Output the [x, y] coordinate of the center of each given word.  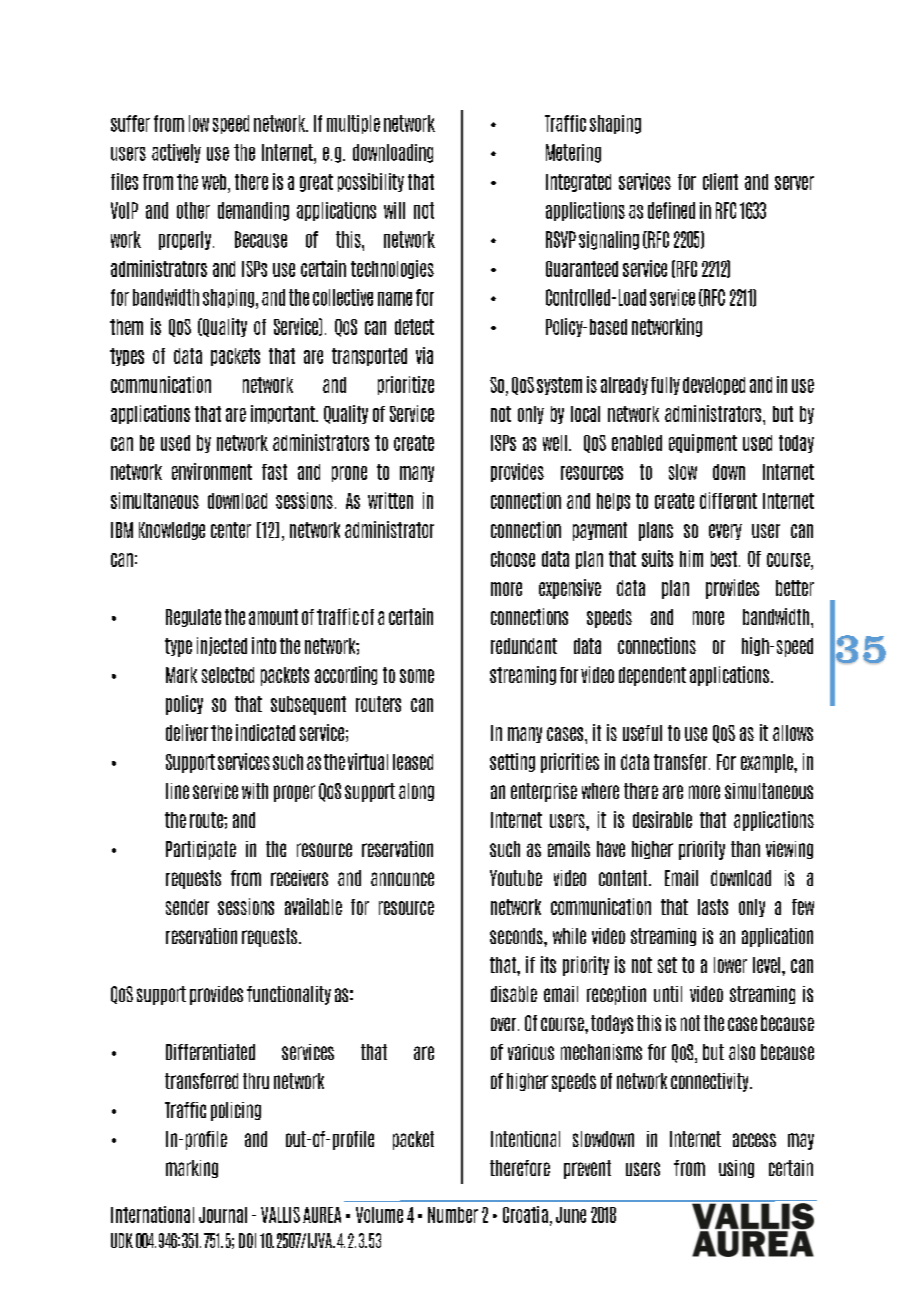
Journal [223, 1215]
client [720, 181]
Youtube [516, 878]
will [394, 210]
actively [176, 153]
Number [453, 1215]
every [725, 532]
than [745, 849]
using [736, 1169]
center [231, 530]
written [390, 500]
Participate [201, 850]
